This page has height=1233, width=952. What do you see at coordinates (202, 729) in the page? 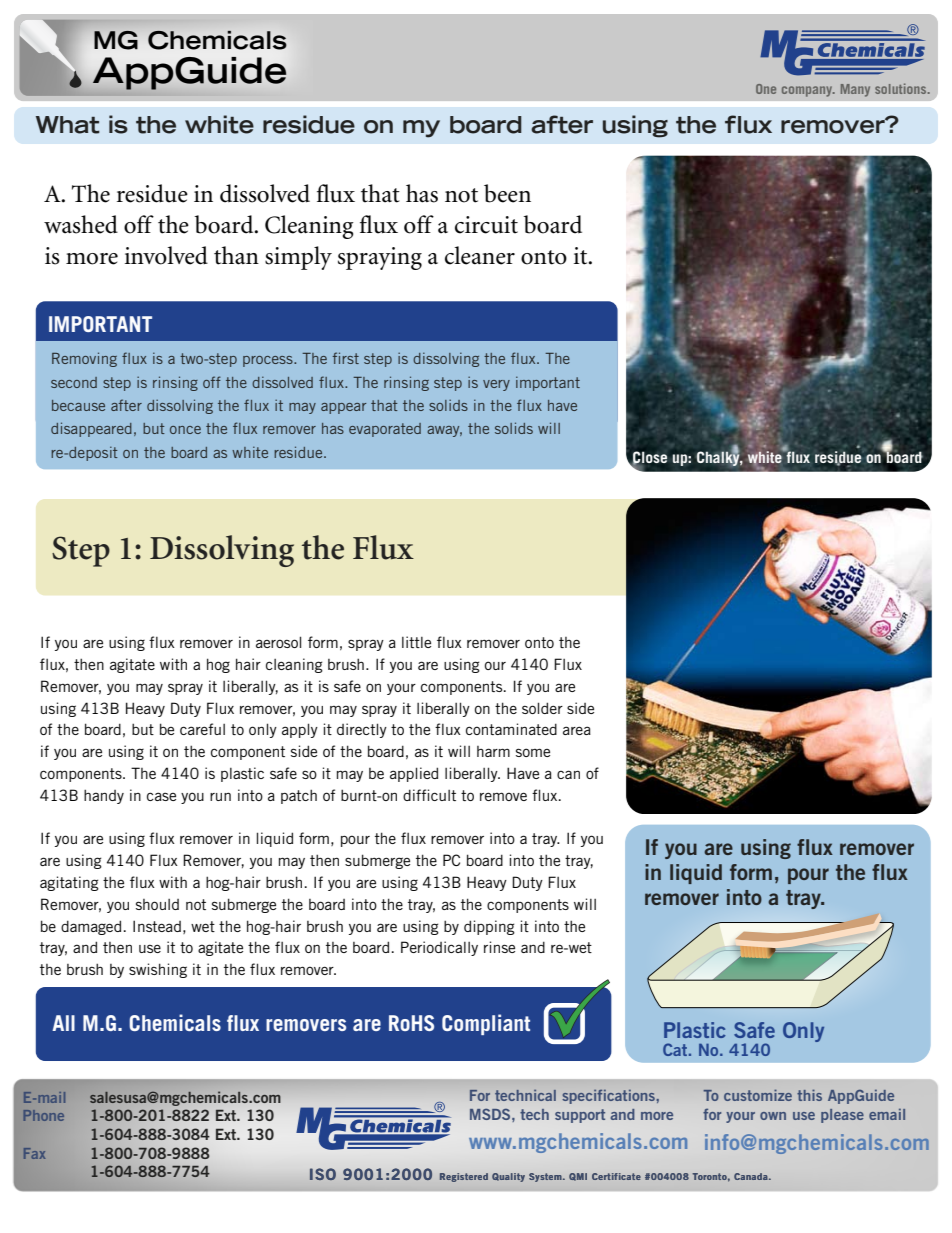
I see `careful` at bounding box center [202, 729].
